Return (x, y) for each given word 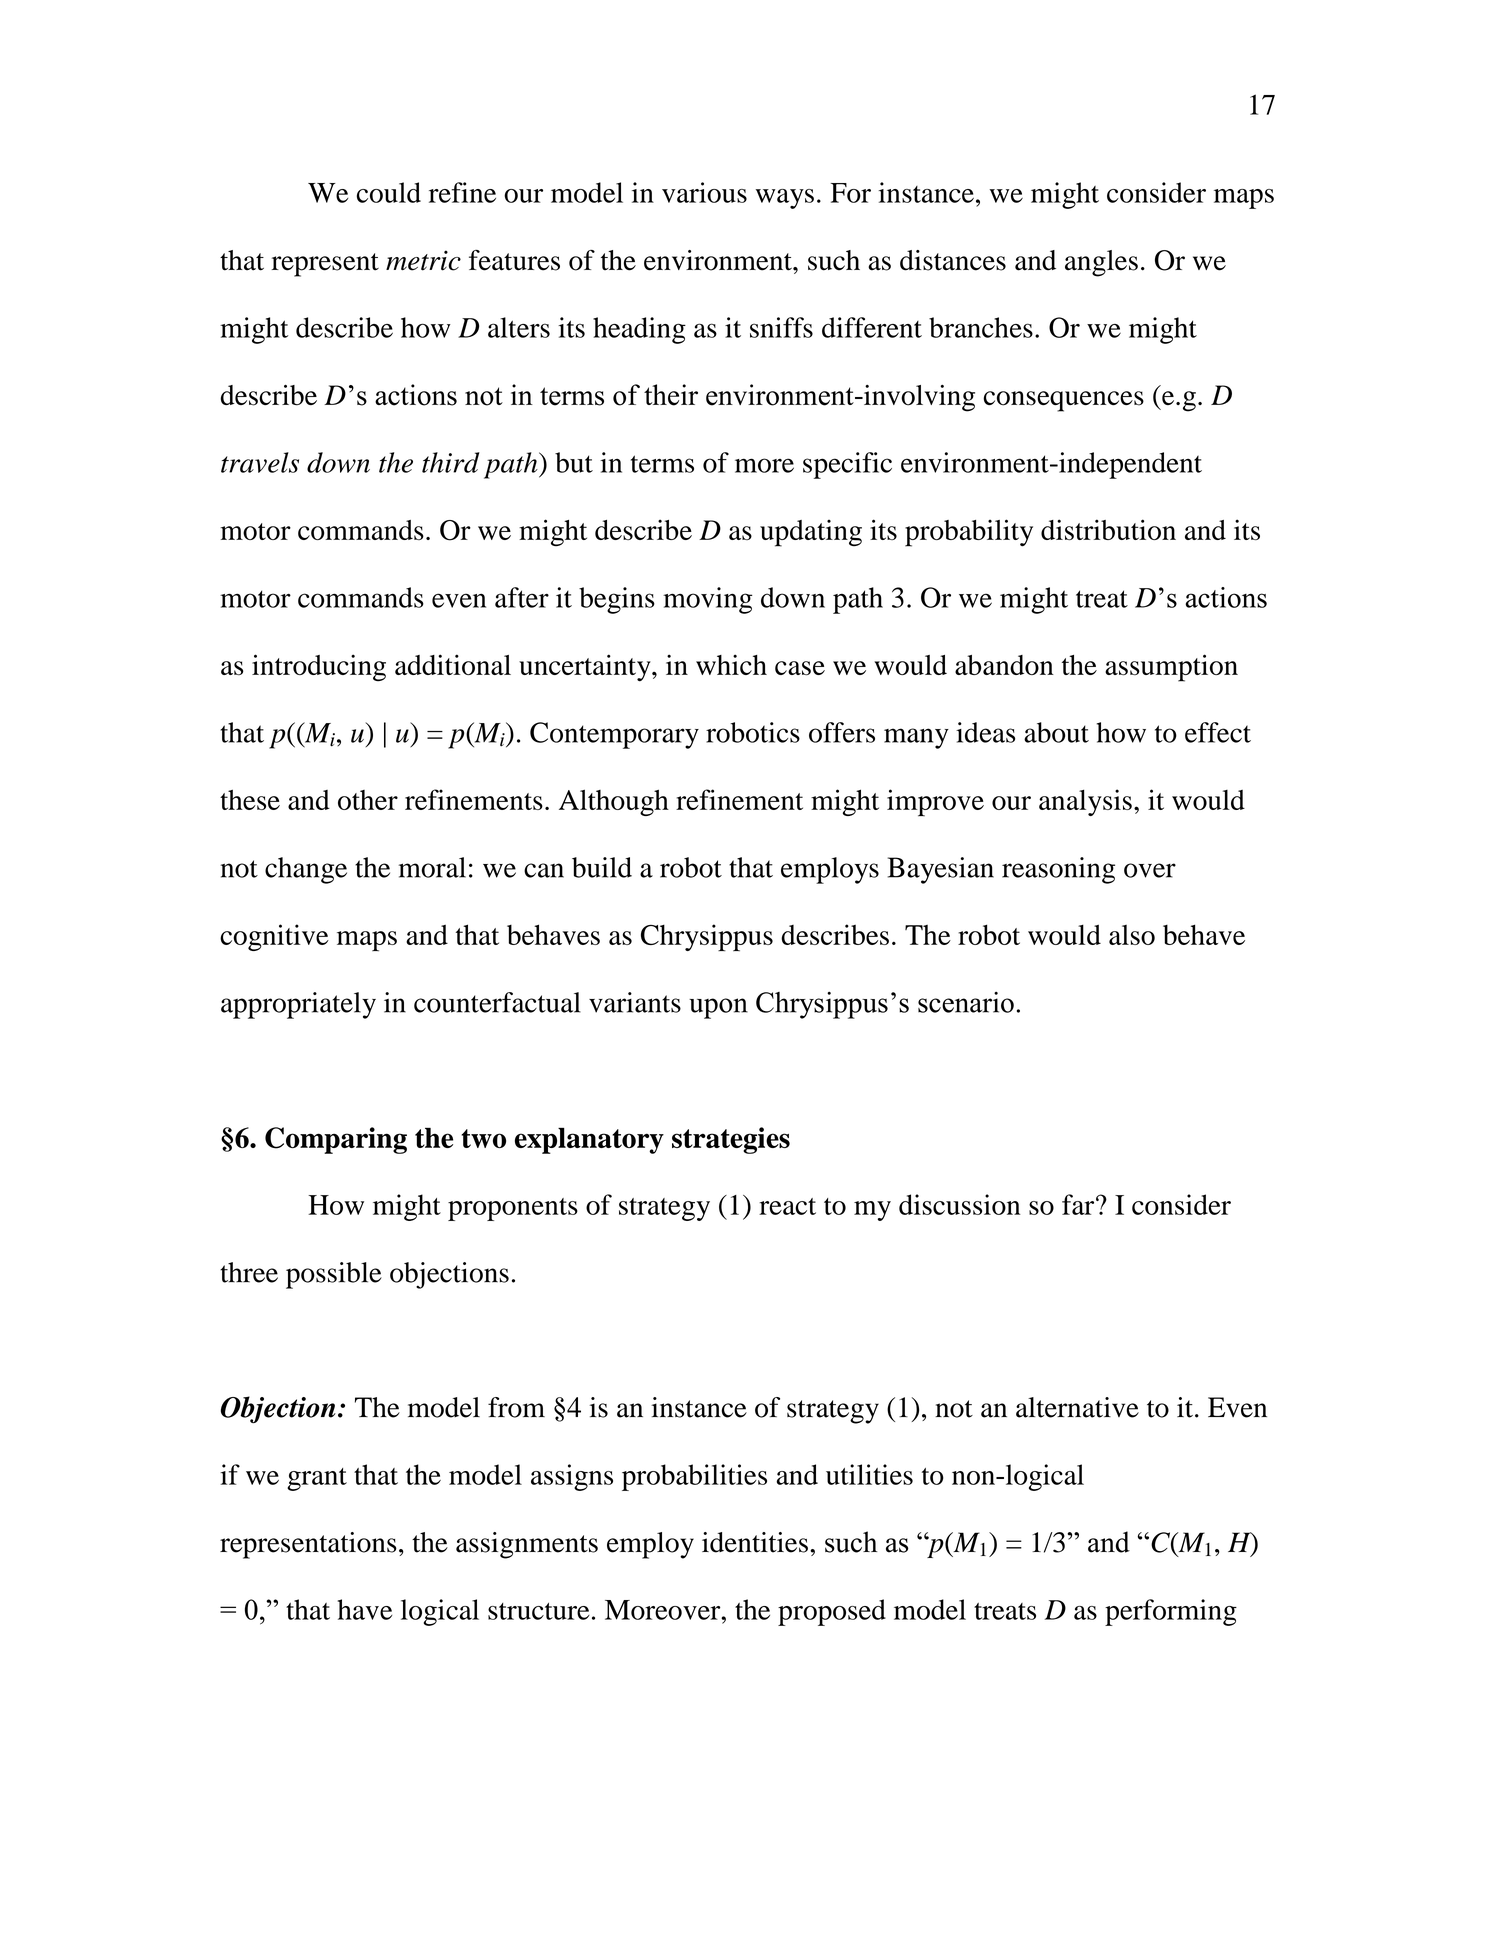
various (704, 192)
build (602, 867)
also (1132, 935)
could (389, 192)
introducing (319, 668)
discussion (960, 1204)
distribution (1108, 529)
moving (707, 600)
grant (317, 1479)
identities (755, 1542)
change (306, 870)
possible (334, 1275)
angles (1101, 263)
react (787, 1206)
